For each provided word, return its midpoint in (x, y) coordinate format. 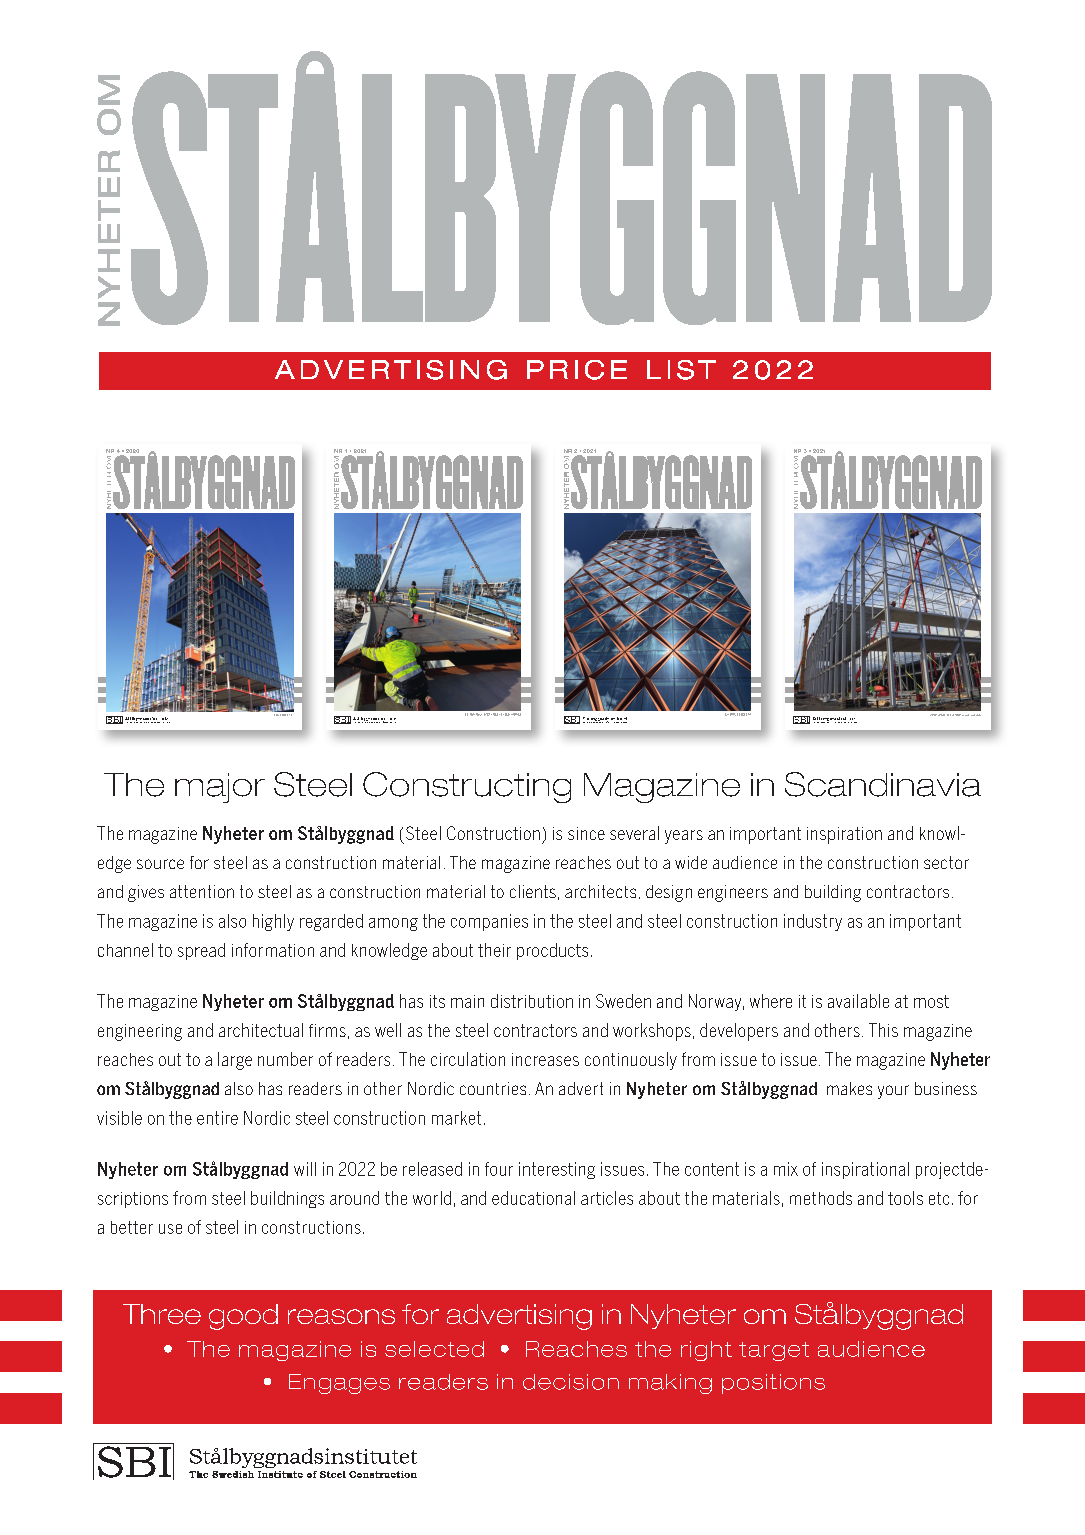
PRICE (577, 370)
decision (571, 1382)
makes (849, 1088)
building (833, 893)
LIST (681, 370)
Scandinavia (883, 784)
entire (217, 1118)
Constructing (467, 787)
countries (493, 1088)
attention (202, 891)
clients (533, 891)
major (220, 788)
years (684, 837)
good (243, 1317)
